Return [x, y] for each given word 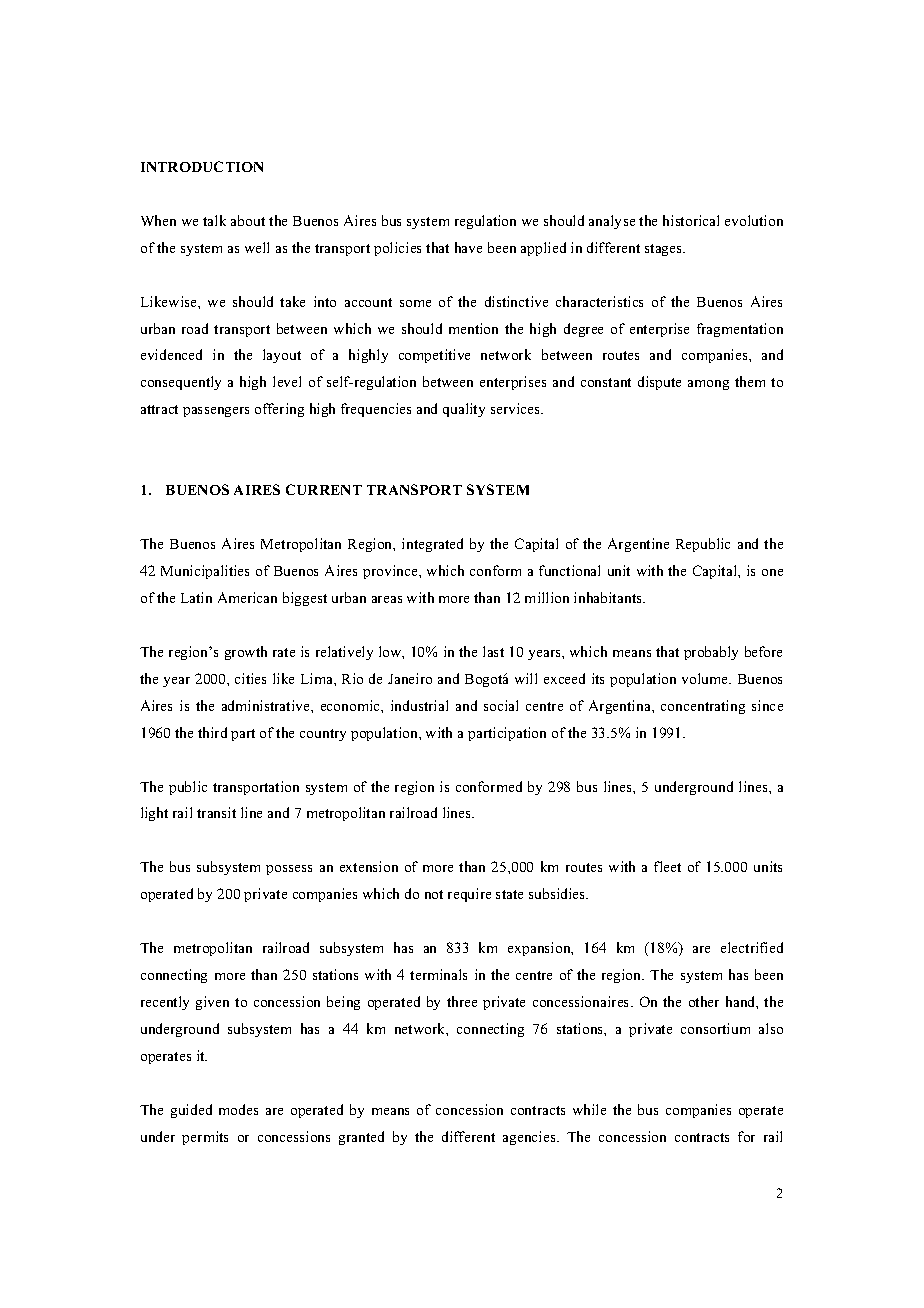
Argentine [638, 545]
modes [238, 1109]
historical [691, 220]
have [468, 247]
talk [214, 220]
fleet [667, 866]
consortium [715, 1028]
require [469, 895]
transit [216, 812]
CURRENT [324, 489]
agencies [530, 1138]
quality [464, 410]
